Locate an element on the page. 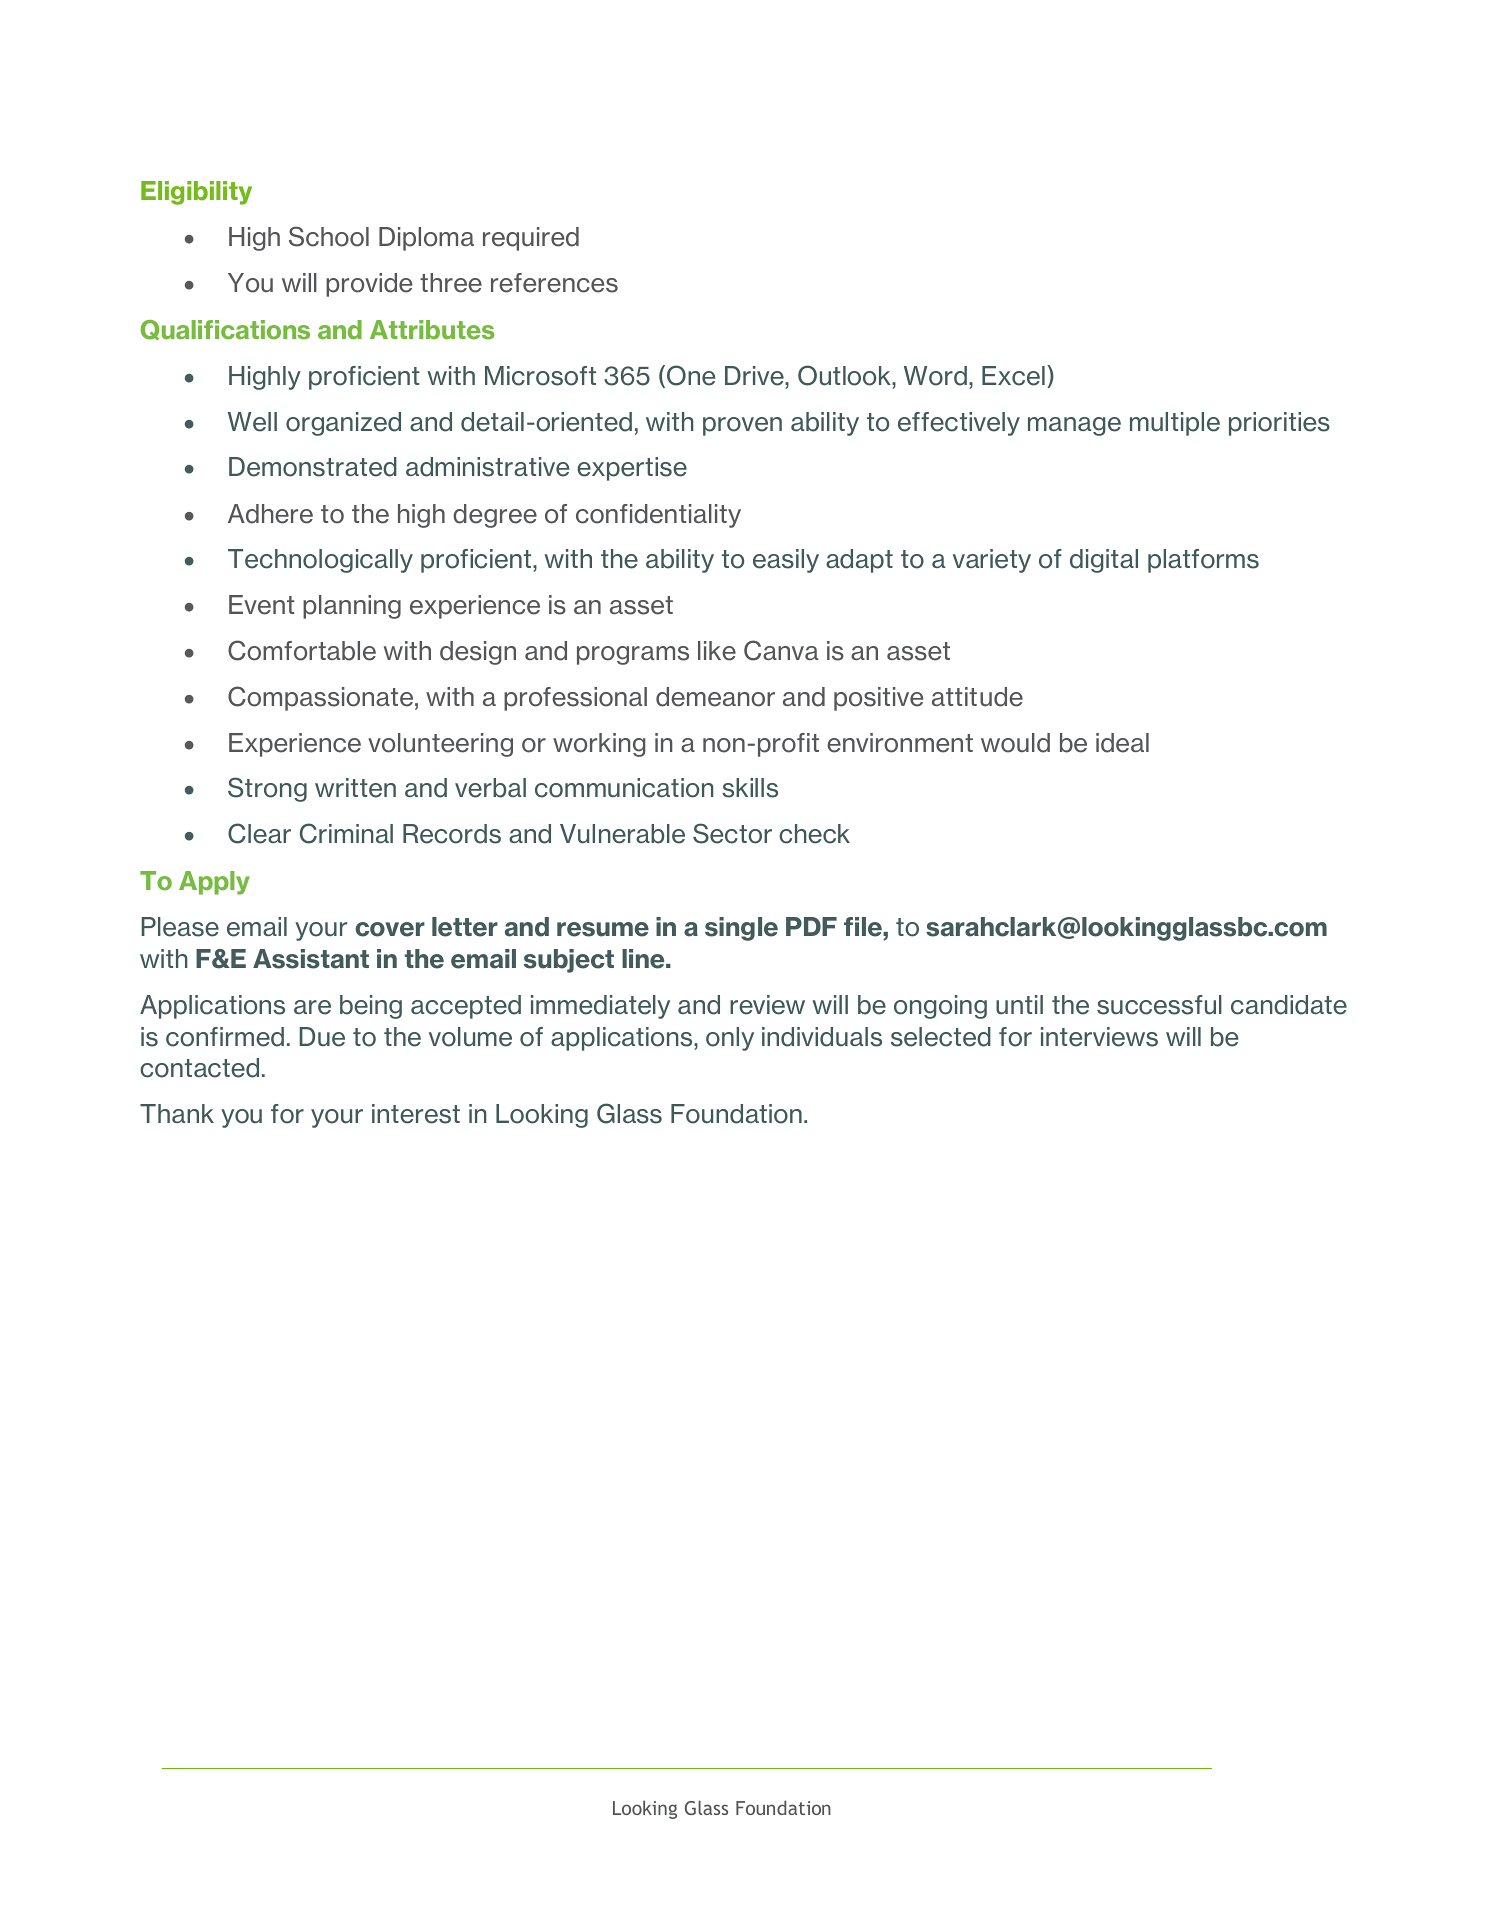  contacted is located at coordinates (199, 1068).
